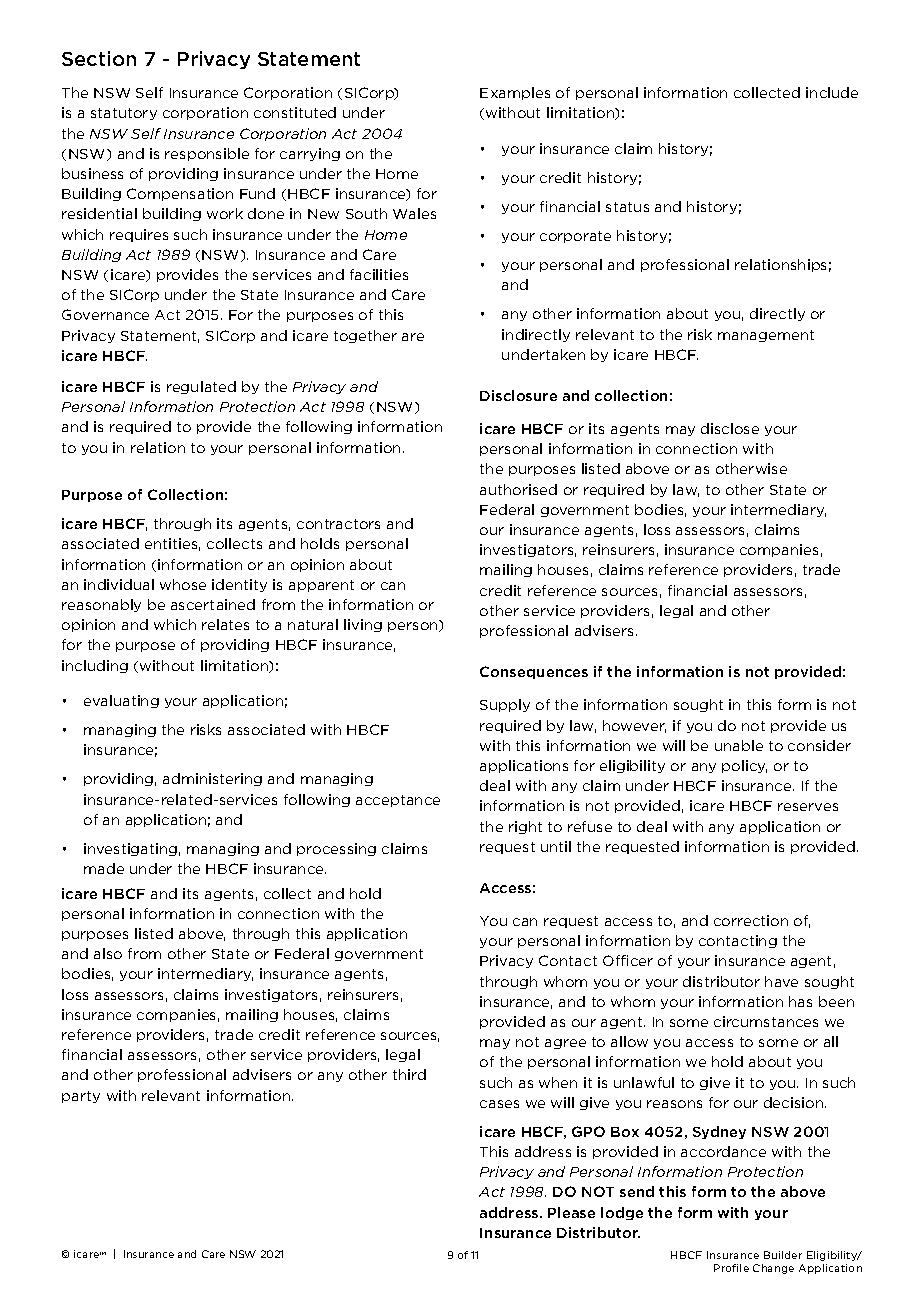 Image resolution: width=924 pixels, height=1308 pixels. Describe the element at coordinates (81, 1097) in the page. I see `party` at that location.
